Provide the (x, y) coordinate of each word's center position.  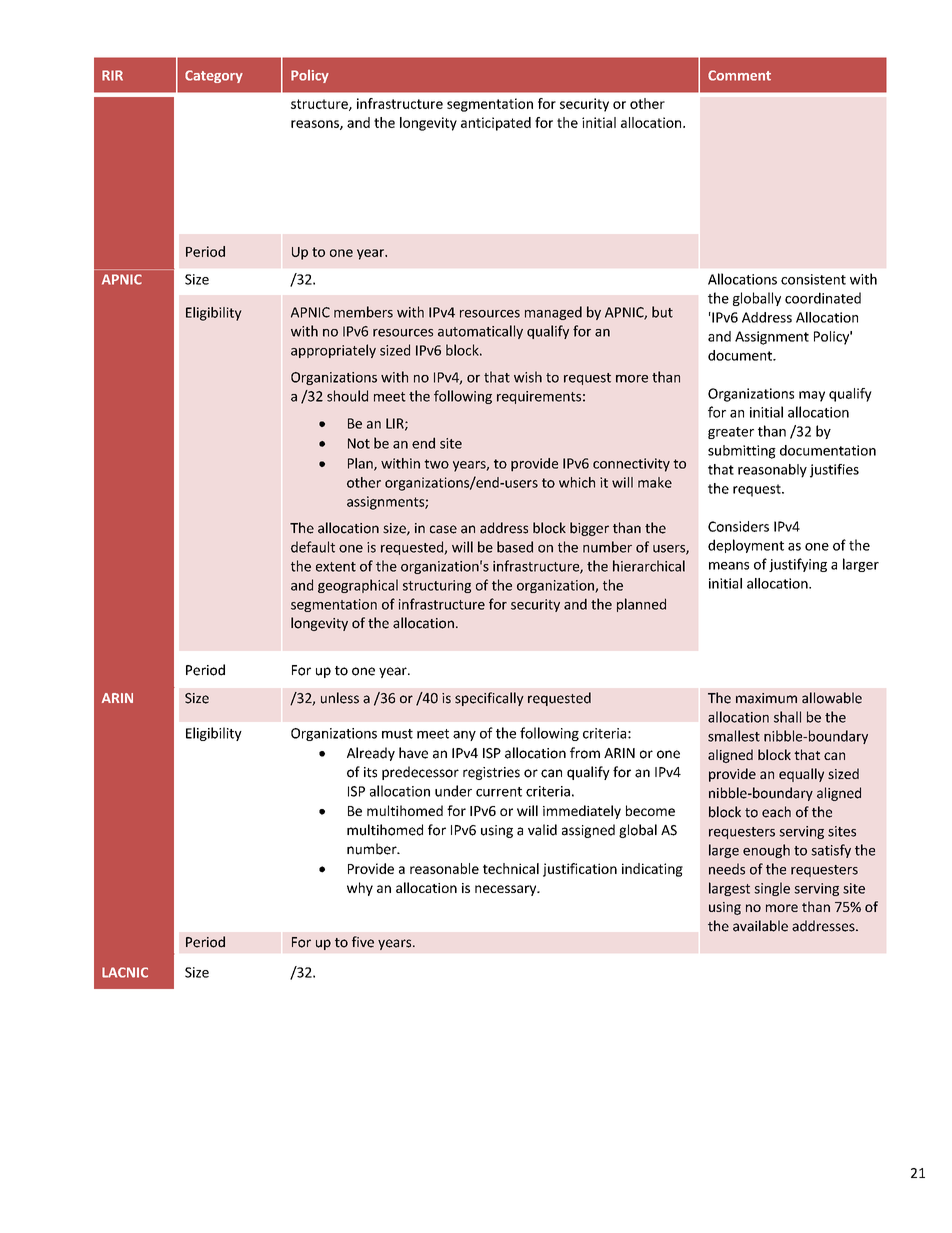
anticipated (496, 124)
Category (214, 76)
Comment (739, 75)
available (760, 926)
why (360, 889)
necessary (507, 890)
